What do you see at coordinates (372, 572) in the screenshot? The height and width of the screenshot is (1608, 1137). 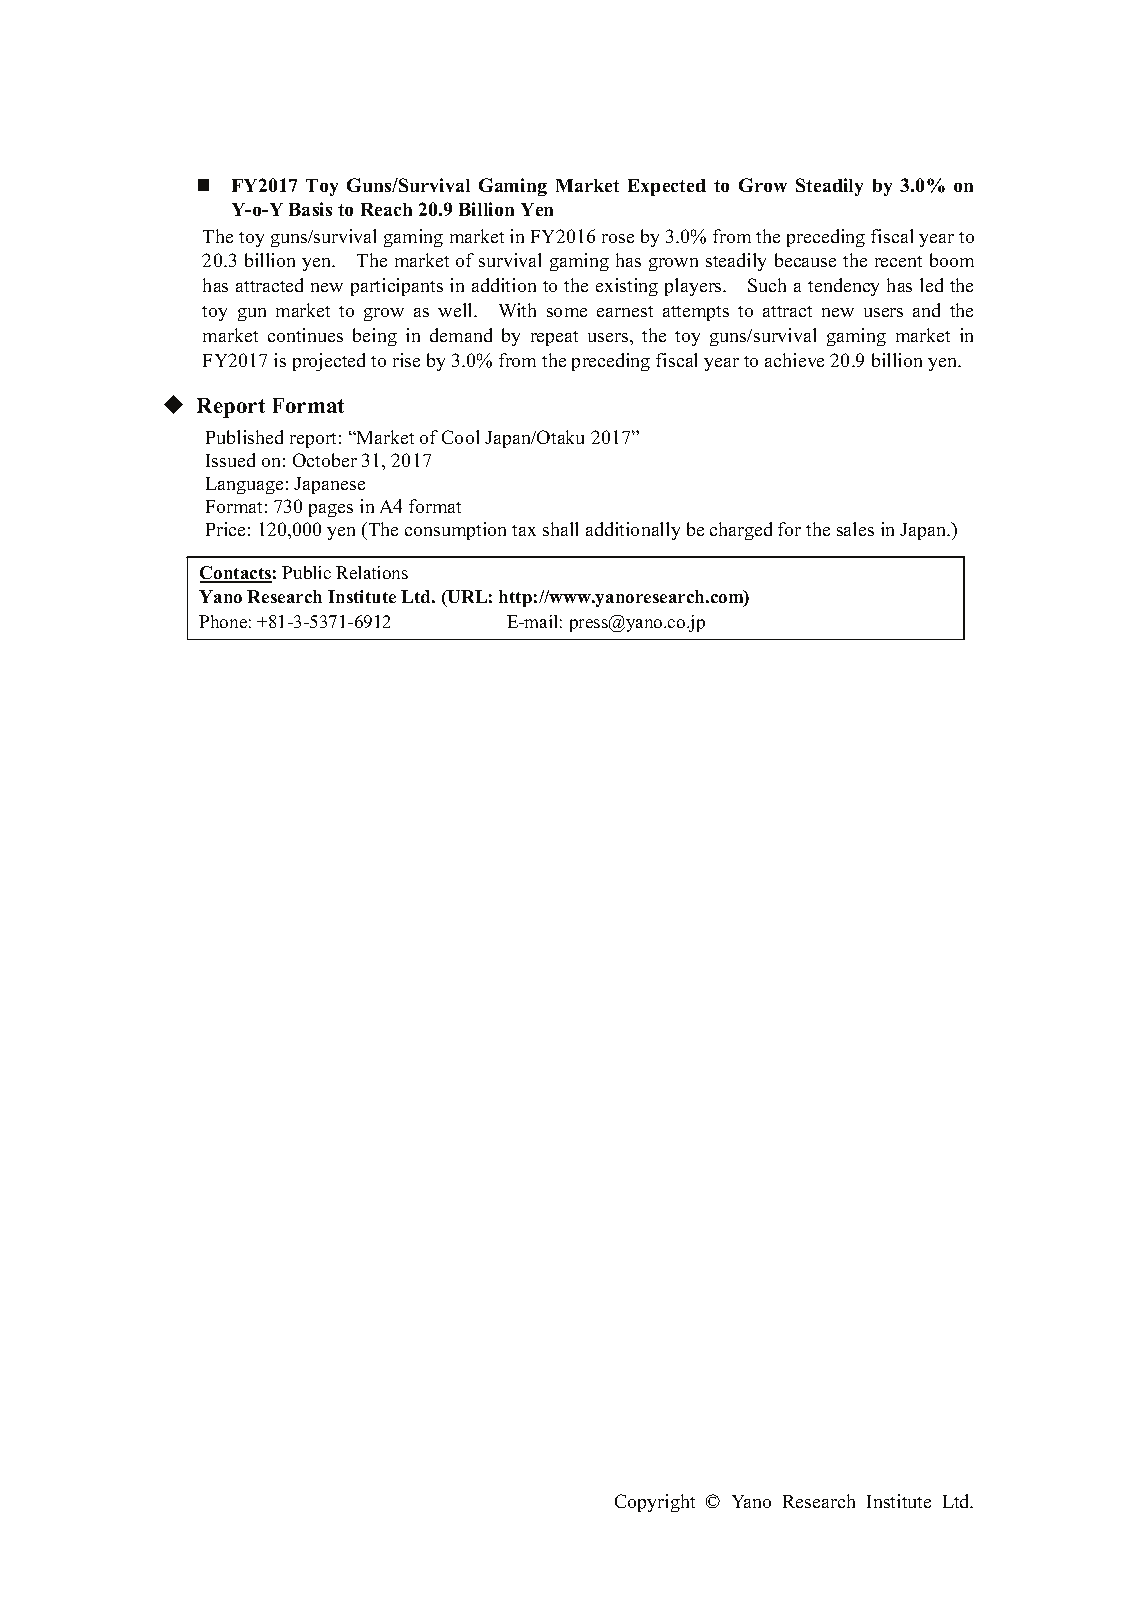 I see `Relations` at bounding box center [372, 572].
